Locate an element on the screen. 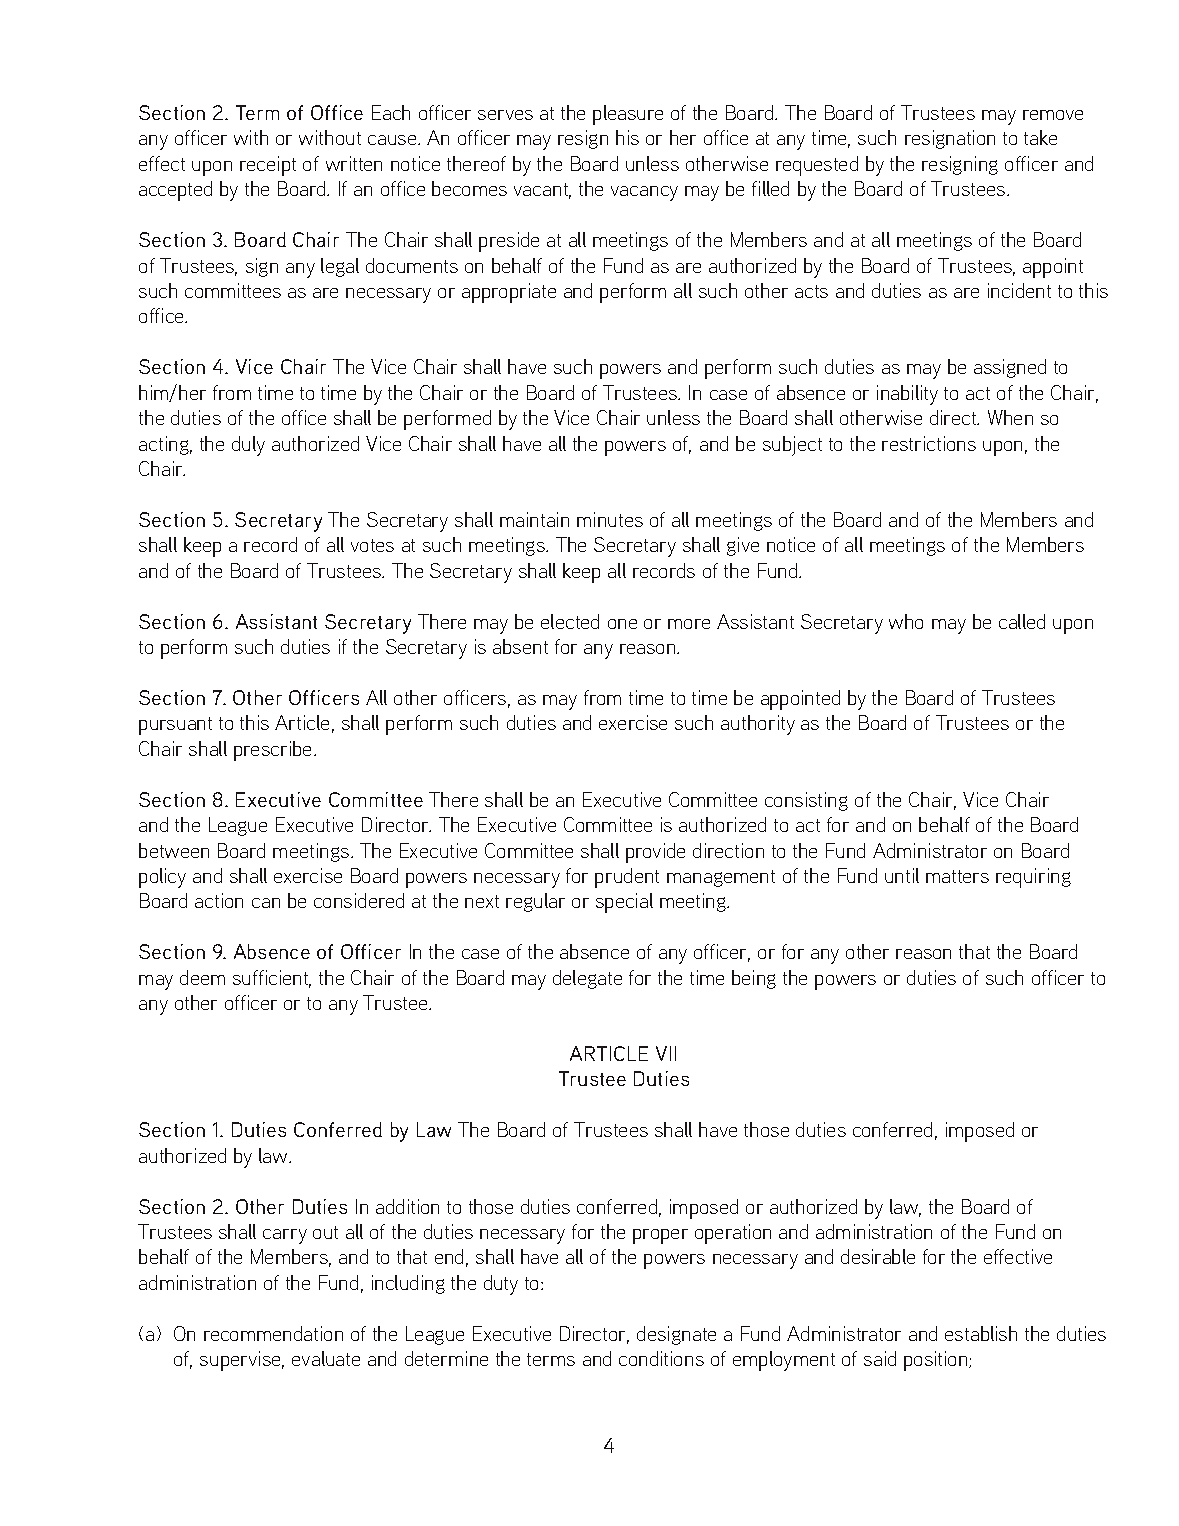  prescribe is located at coordinates (274, 751).
